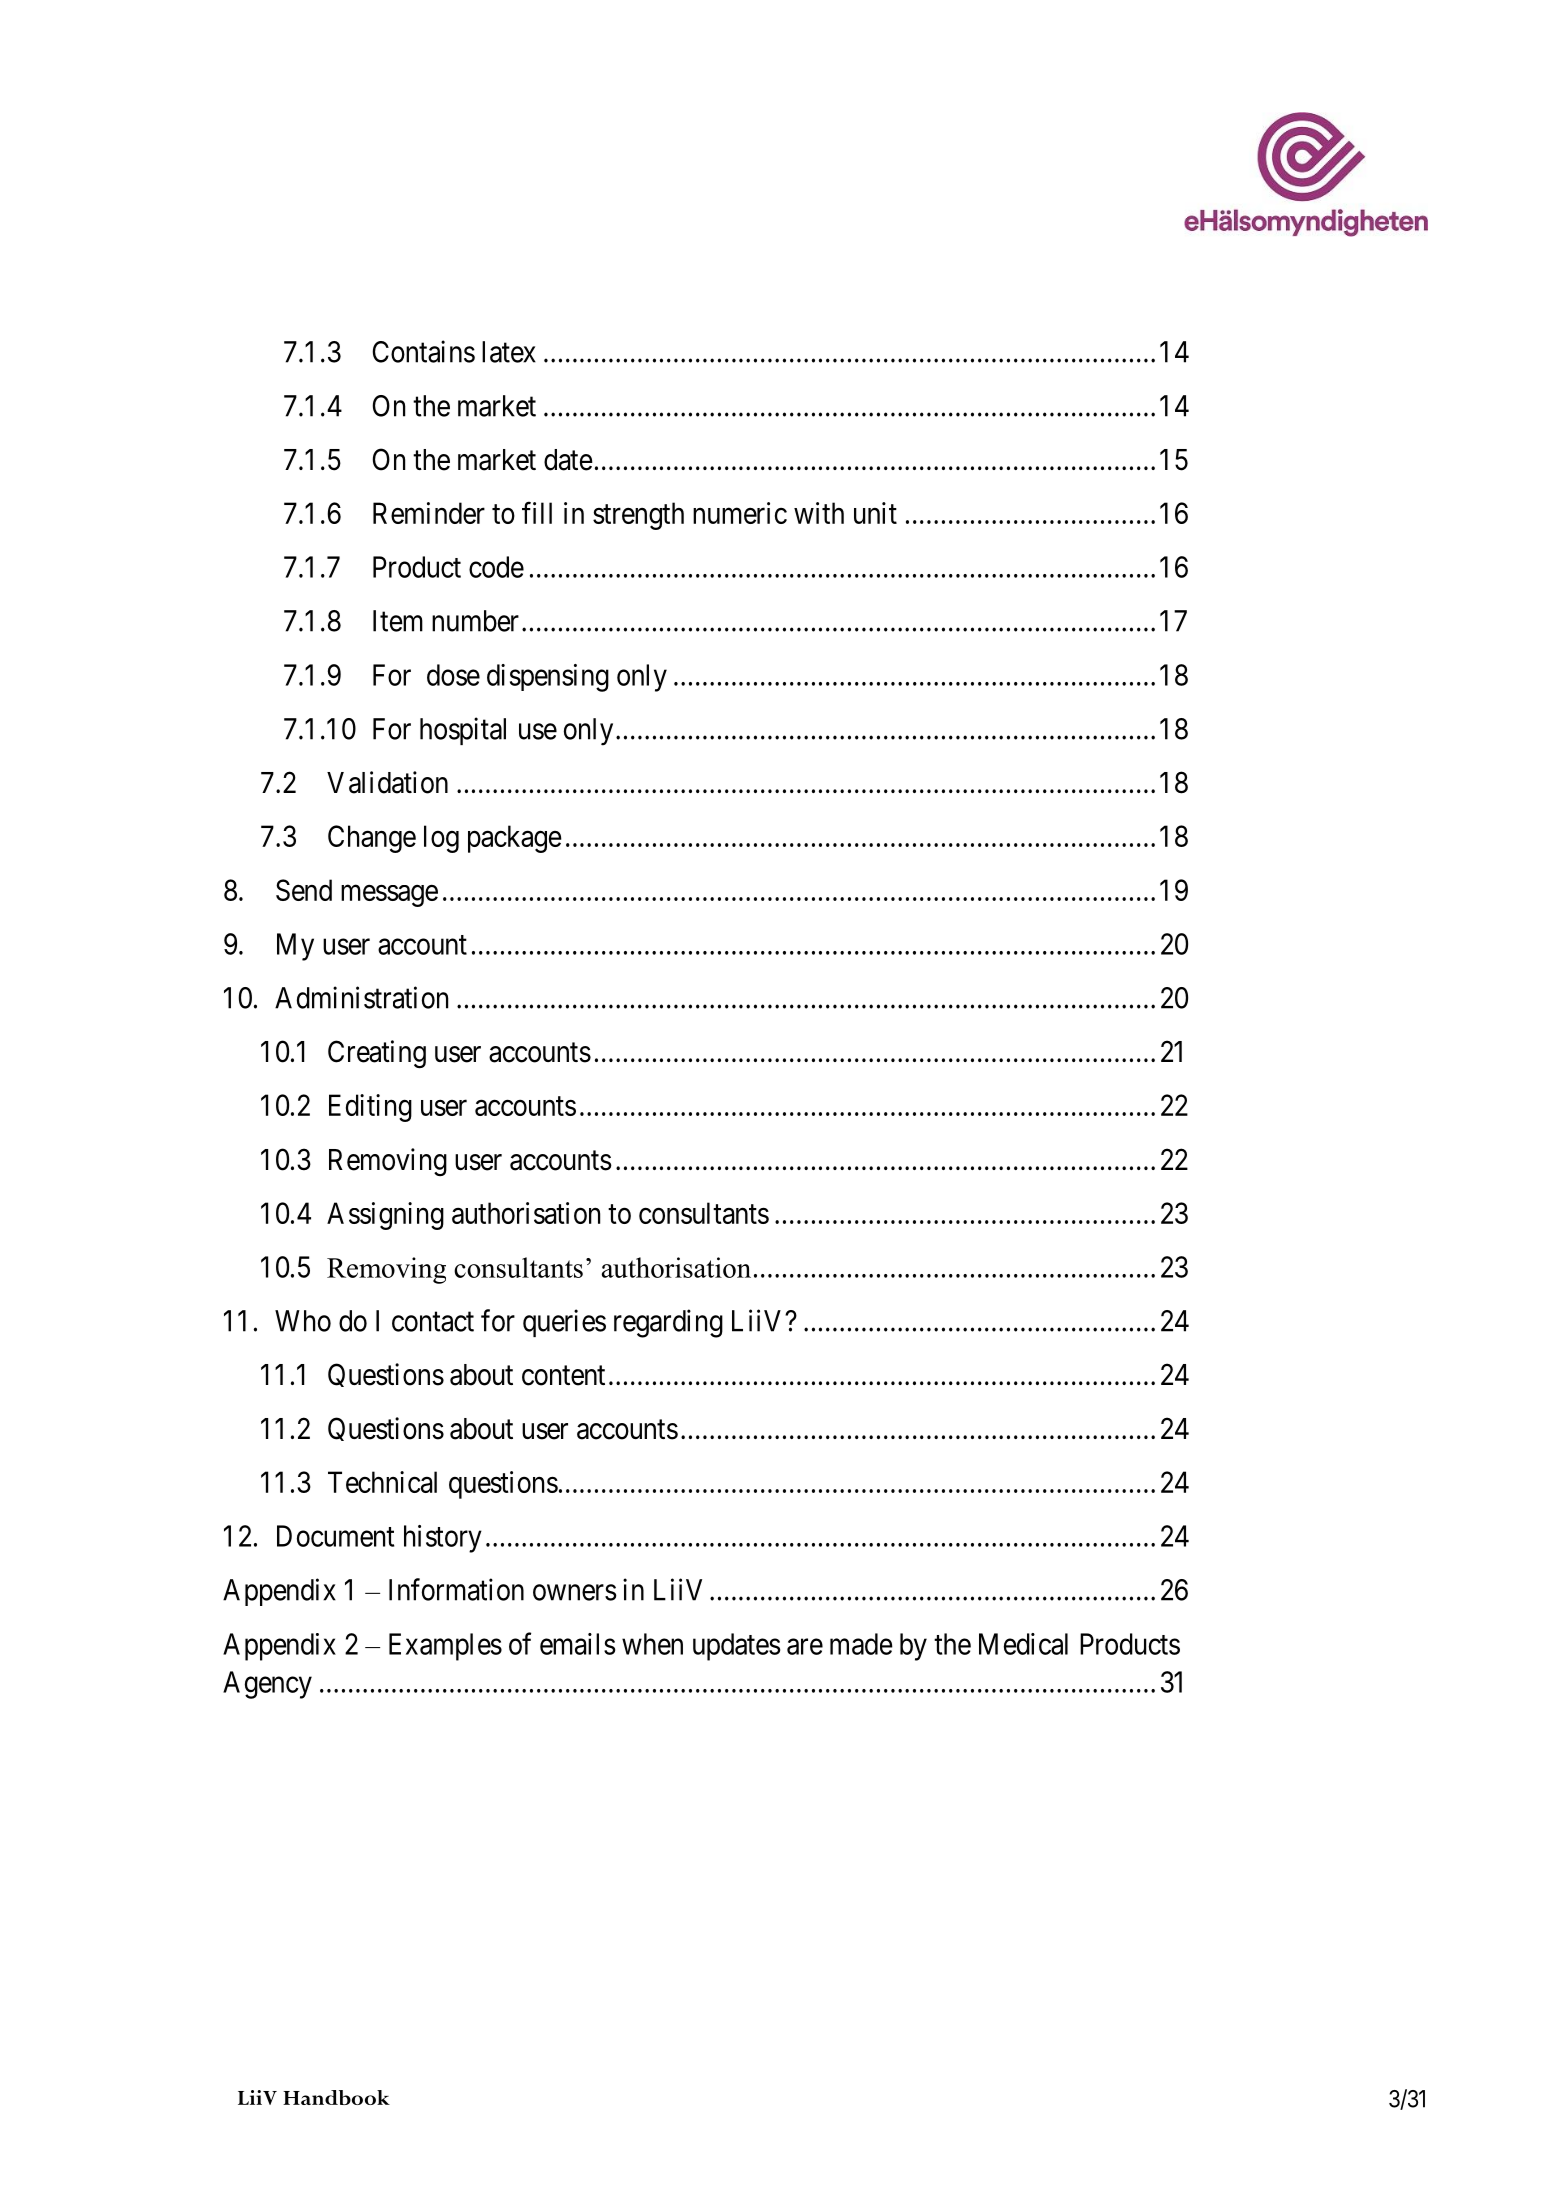  What do you see at coordinates (875, 513) in the document?
I see `unit` at bounding box center [875, 513].
